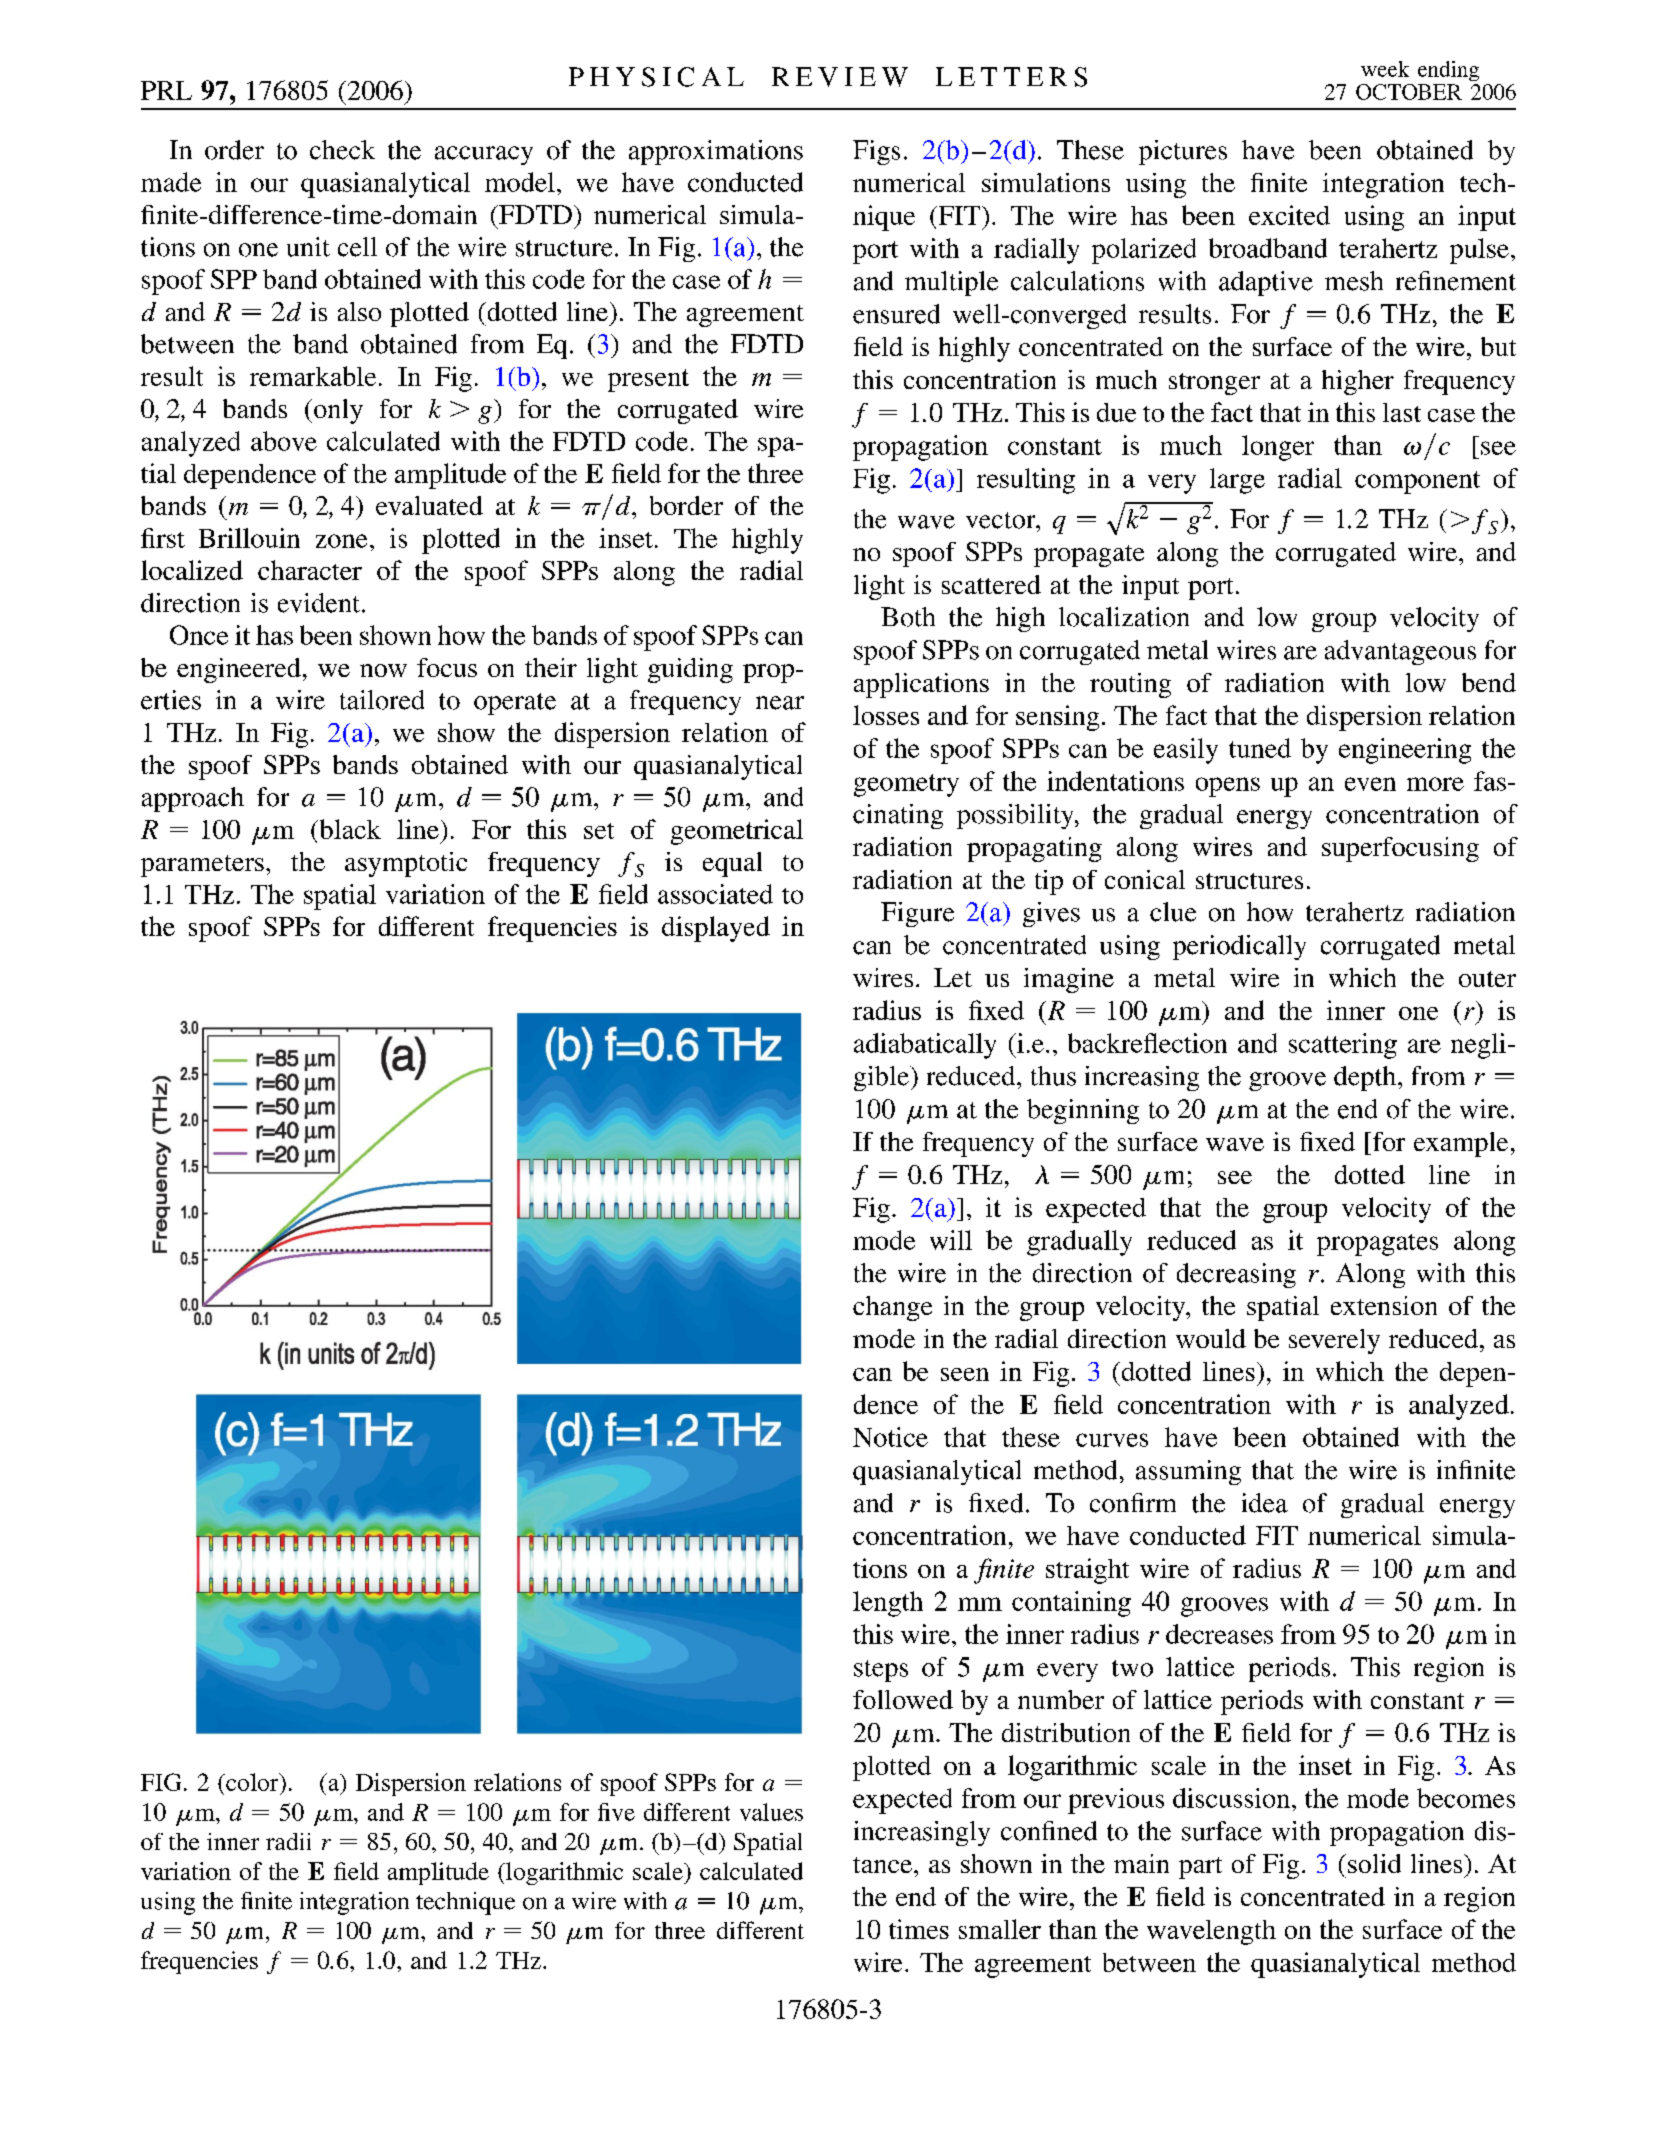 This image has height=2144, width=1657. I want to click on radii, so click(288, 1841).
